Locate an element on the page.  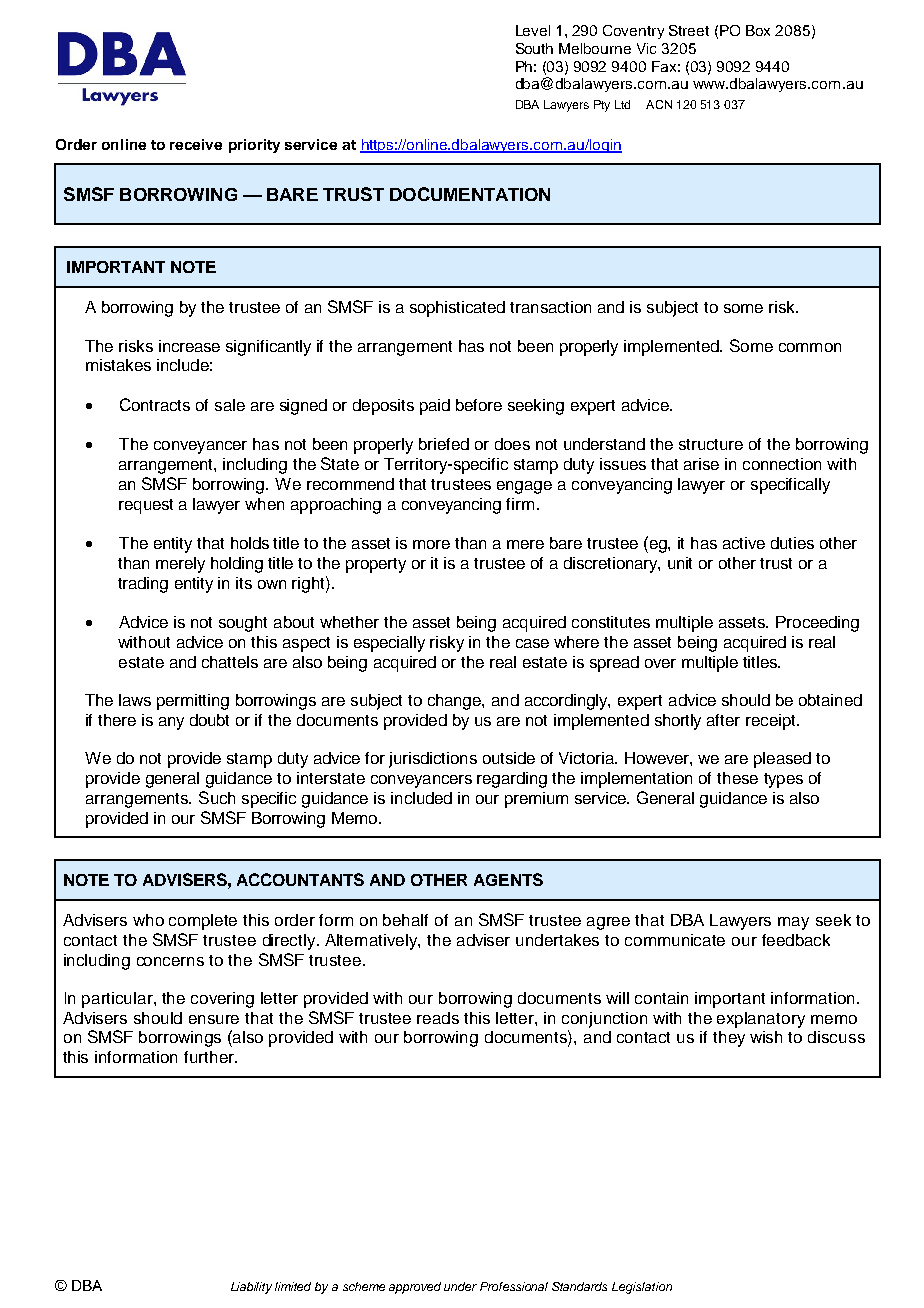
concerns is located at coordinates (170, 961).
